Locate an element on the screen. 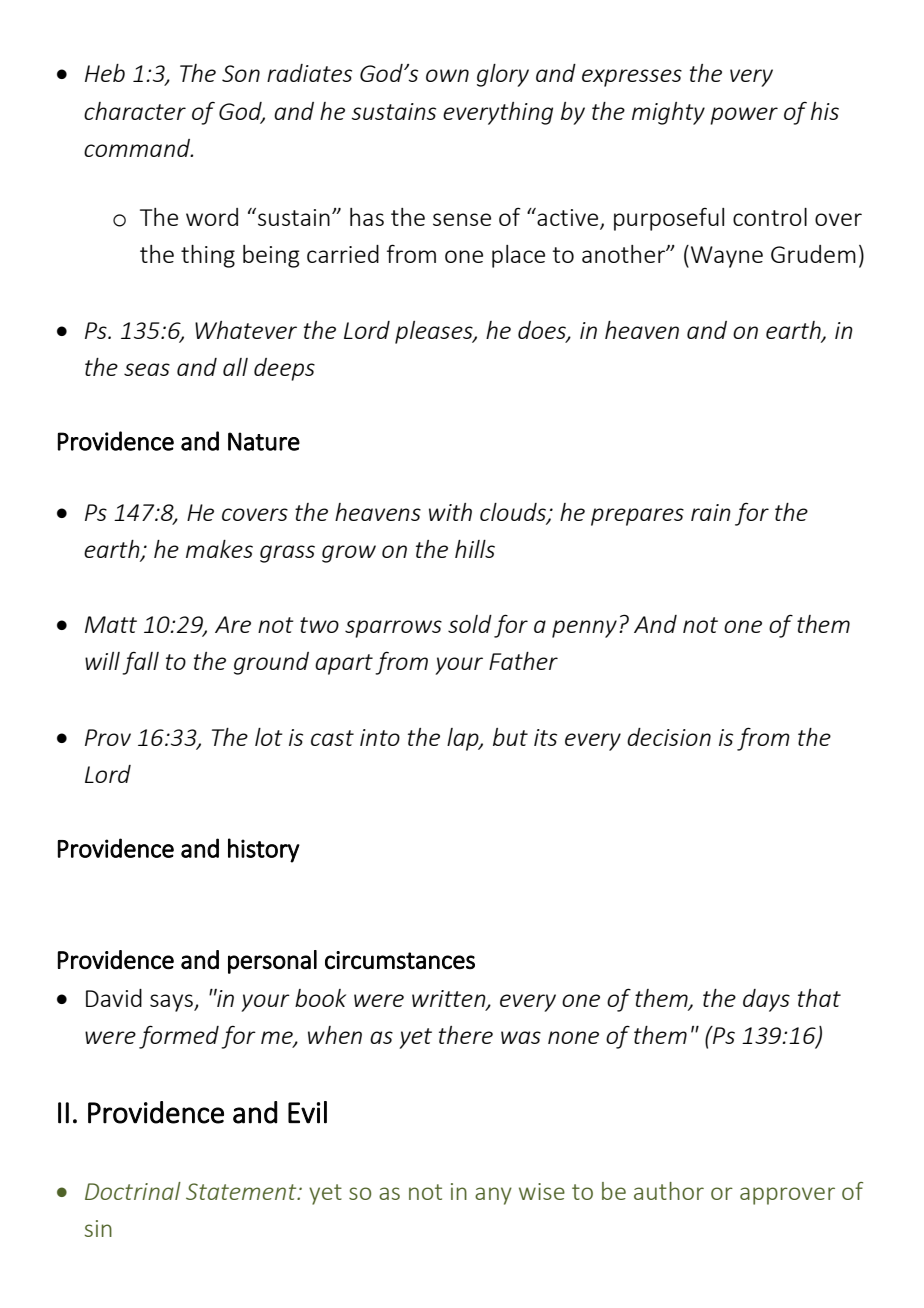  Doctrinal is located at coordinates (133, 1191).
